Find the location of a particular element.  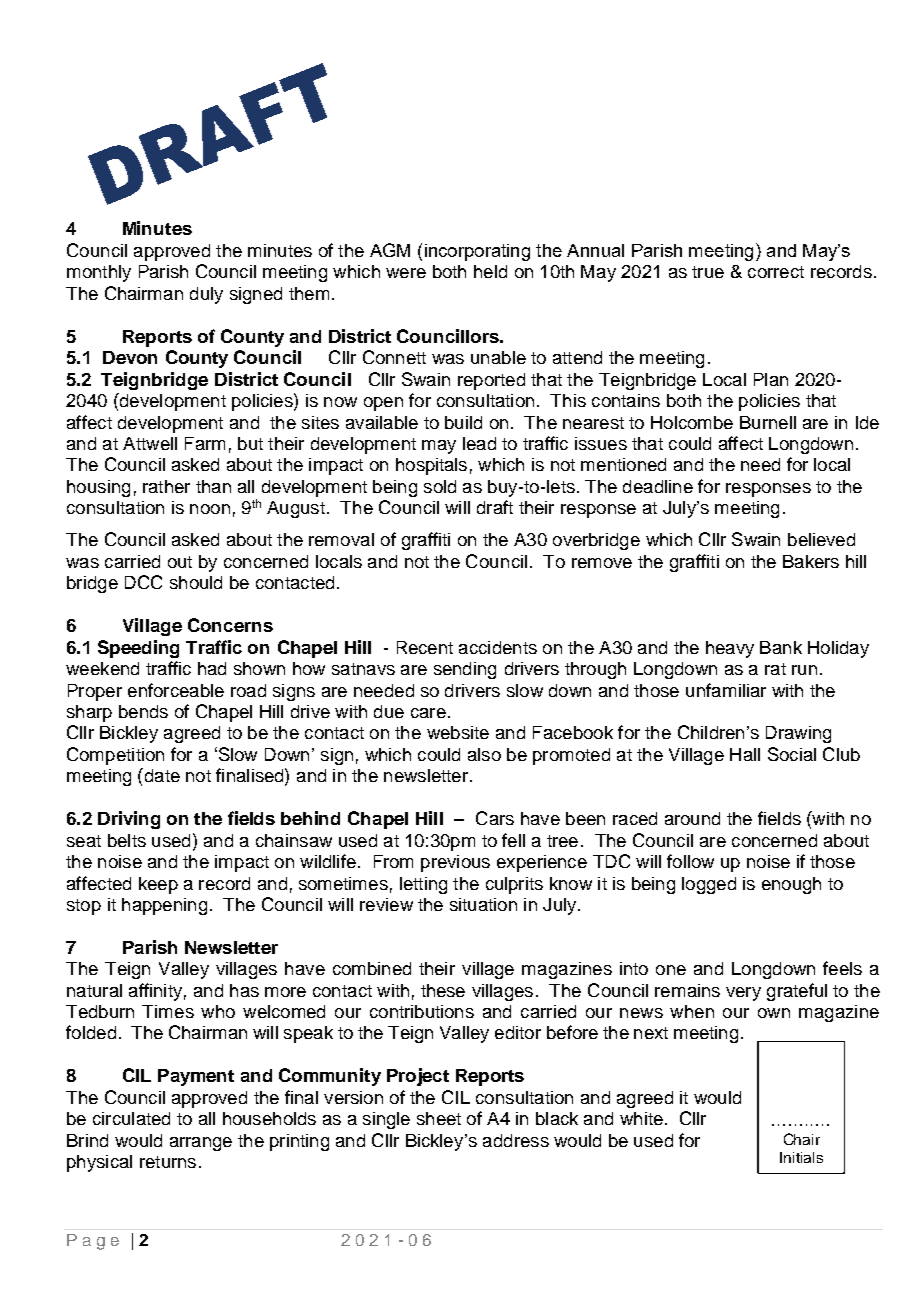

held is located at coordinates (490, 271).
